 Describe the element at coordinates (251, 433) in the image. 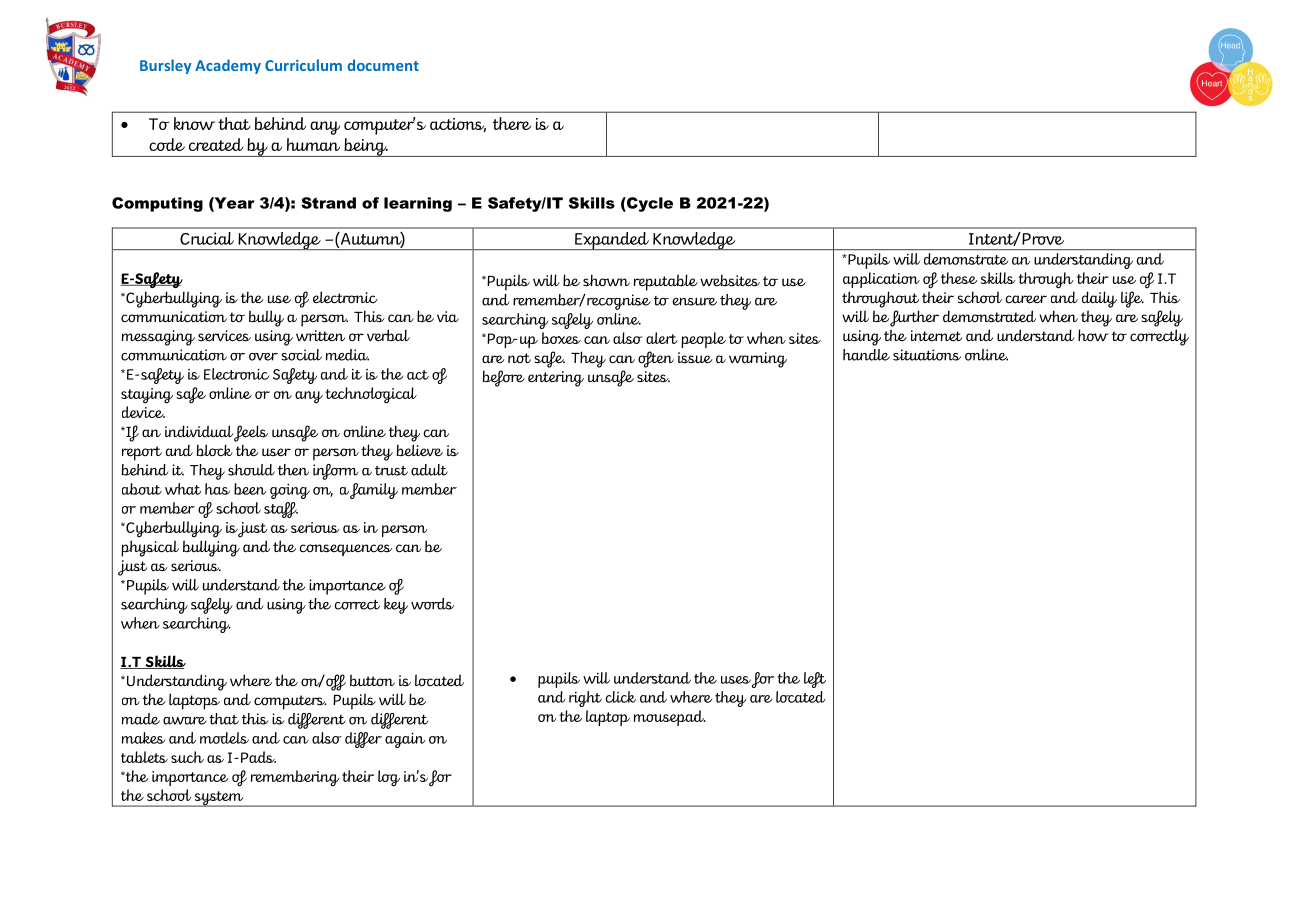

I see `feels` at that location.
